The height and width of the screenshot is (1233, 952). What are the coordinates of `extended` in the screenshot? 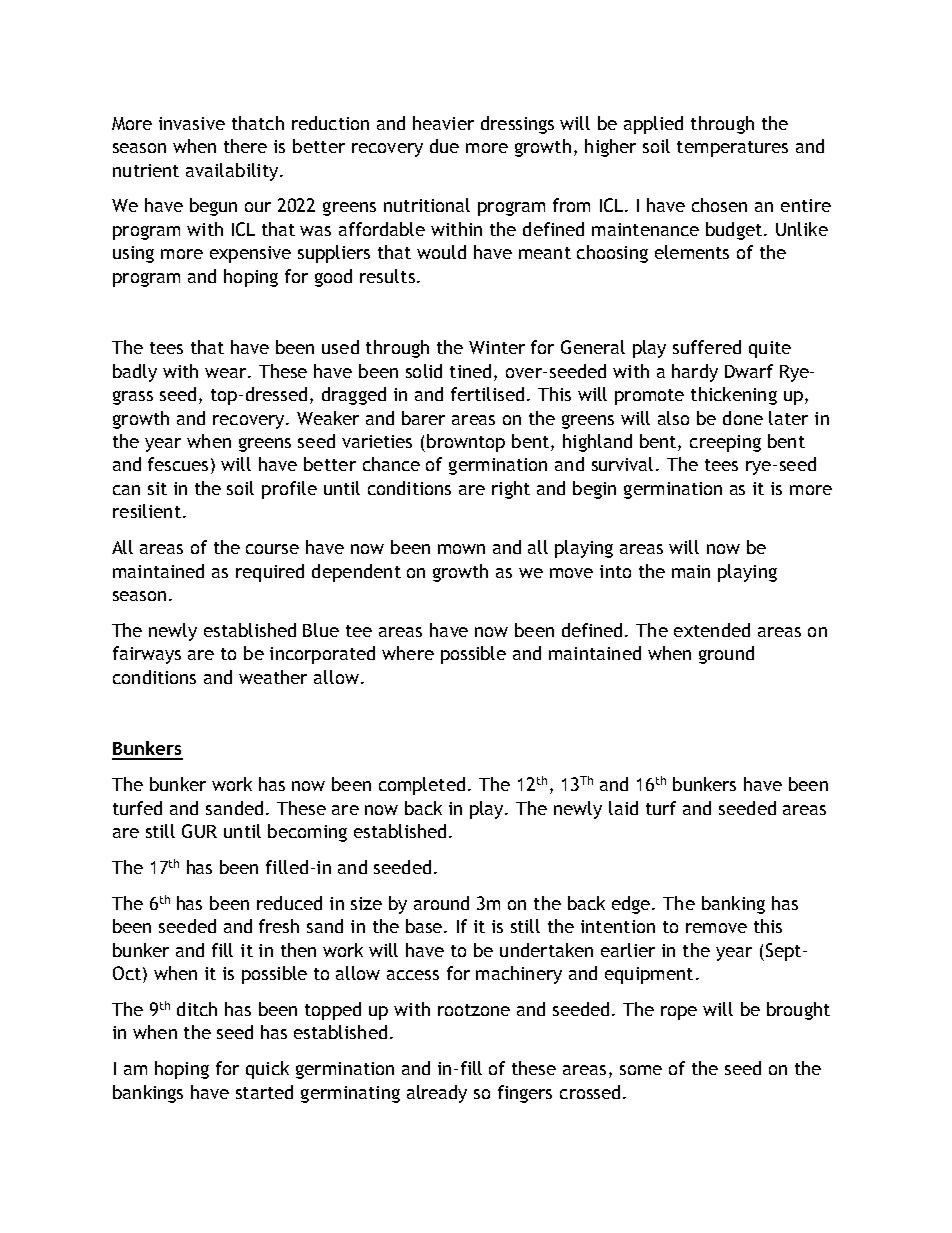 It's located at (712, 630).
